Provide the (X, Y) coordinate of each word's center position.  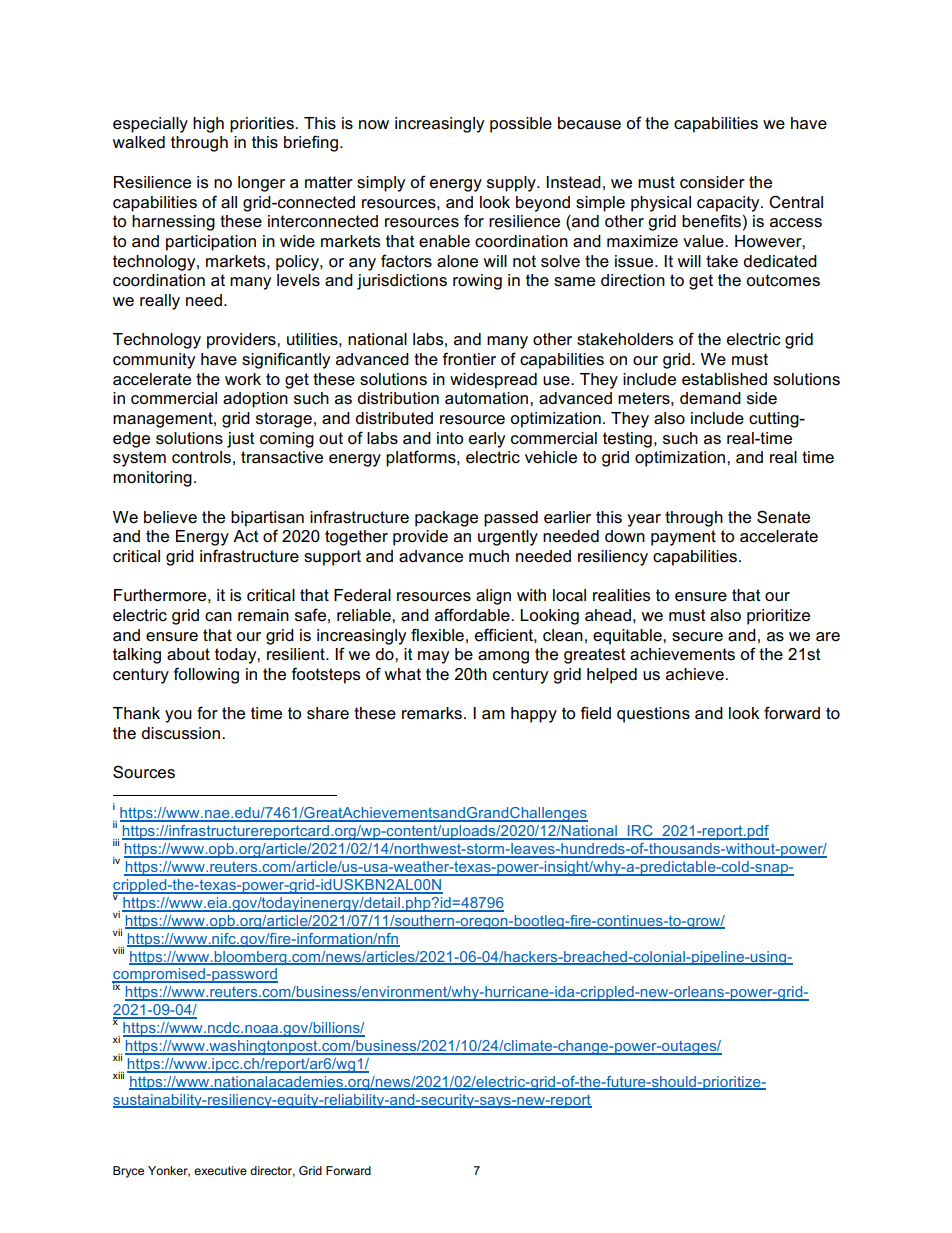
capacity (729, 204)
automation (488, 398)
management (164, 420)
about (188, 654)
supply (512, 184)
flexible (437, 635)
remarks (433, 713)
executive (220, 1170)
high (208, 125)
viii (118, 950)
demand (710, 398)
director (272, 1171)
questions (653, 715)
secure (697, 637)
